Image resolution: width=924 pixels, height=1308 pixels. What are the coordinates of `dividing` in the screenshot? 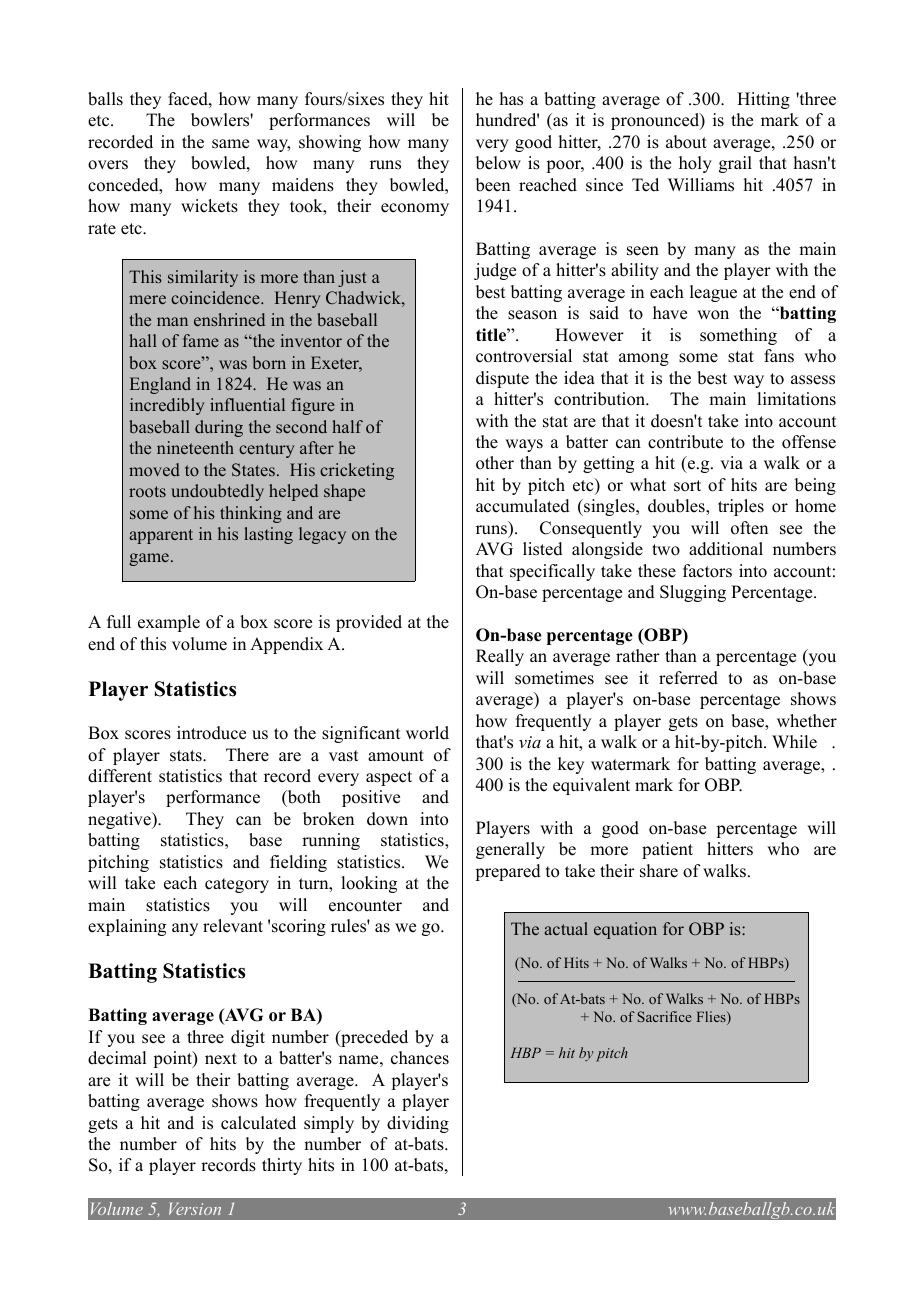 It's located at (418, 1124).
